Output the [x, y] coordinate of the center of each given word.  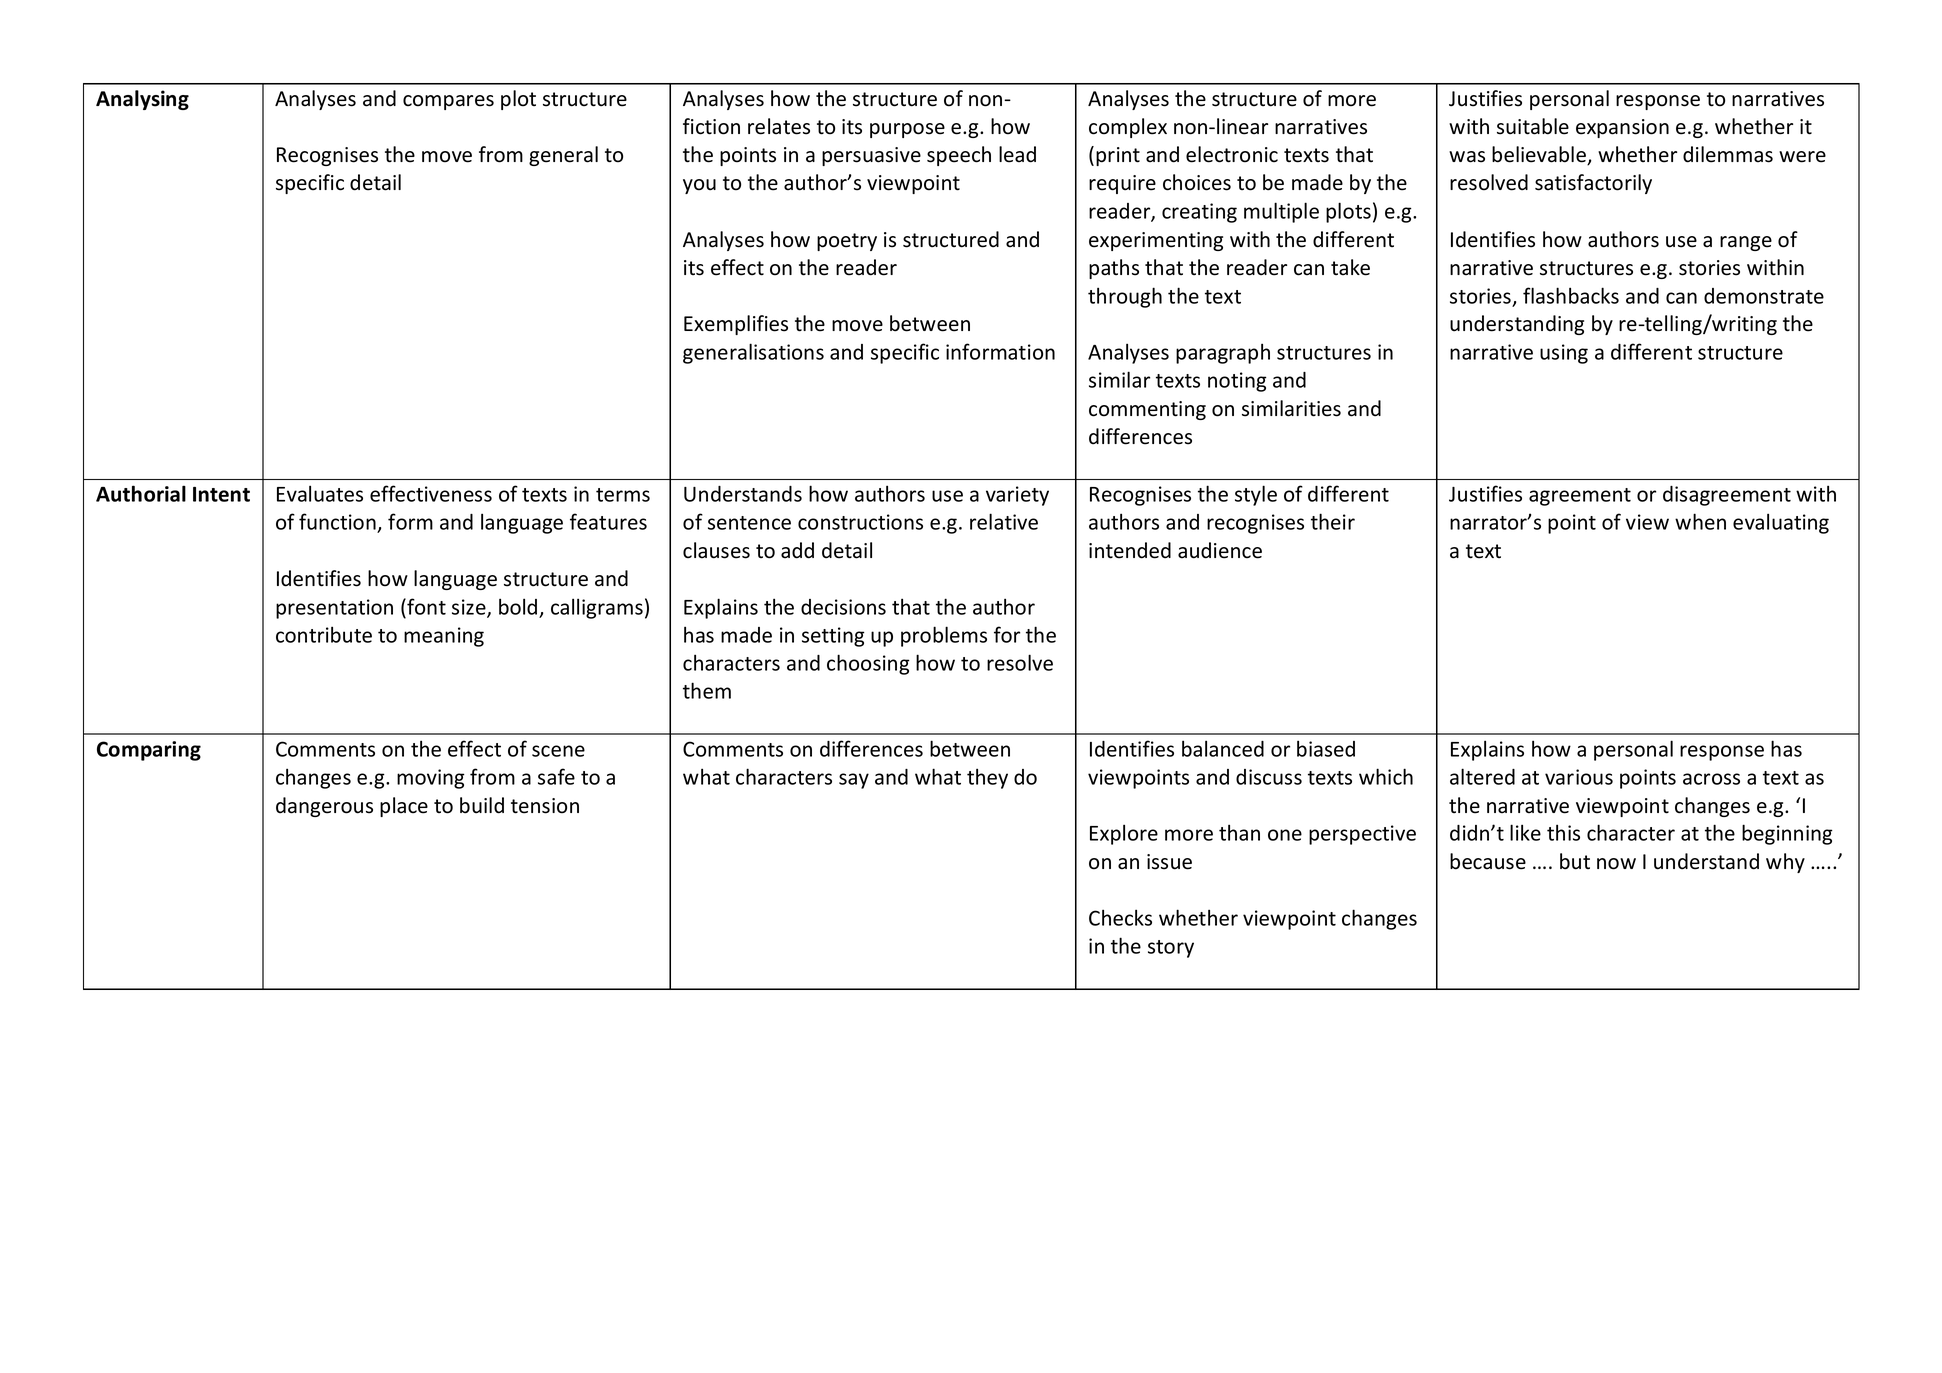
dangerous [324, 807]
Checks [1120, 917]
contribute [324, 634]
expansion [1622, 128]
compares [448, 102]
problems [944, 636]
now [1616, 864]
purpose [907, 130]
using [1564, 354]
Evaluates [320, 493]
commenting [1147, 410]
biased [1326, 748]
